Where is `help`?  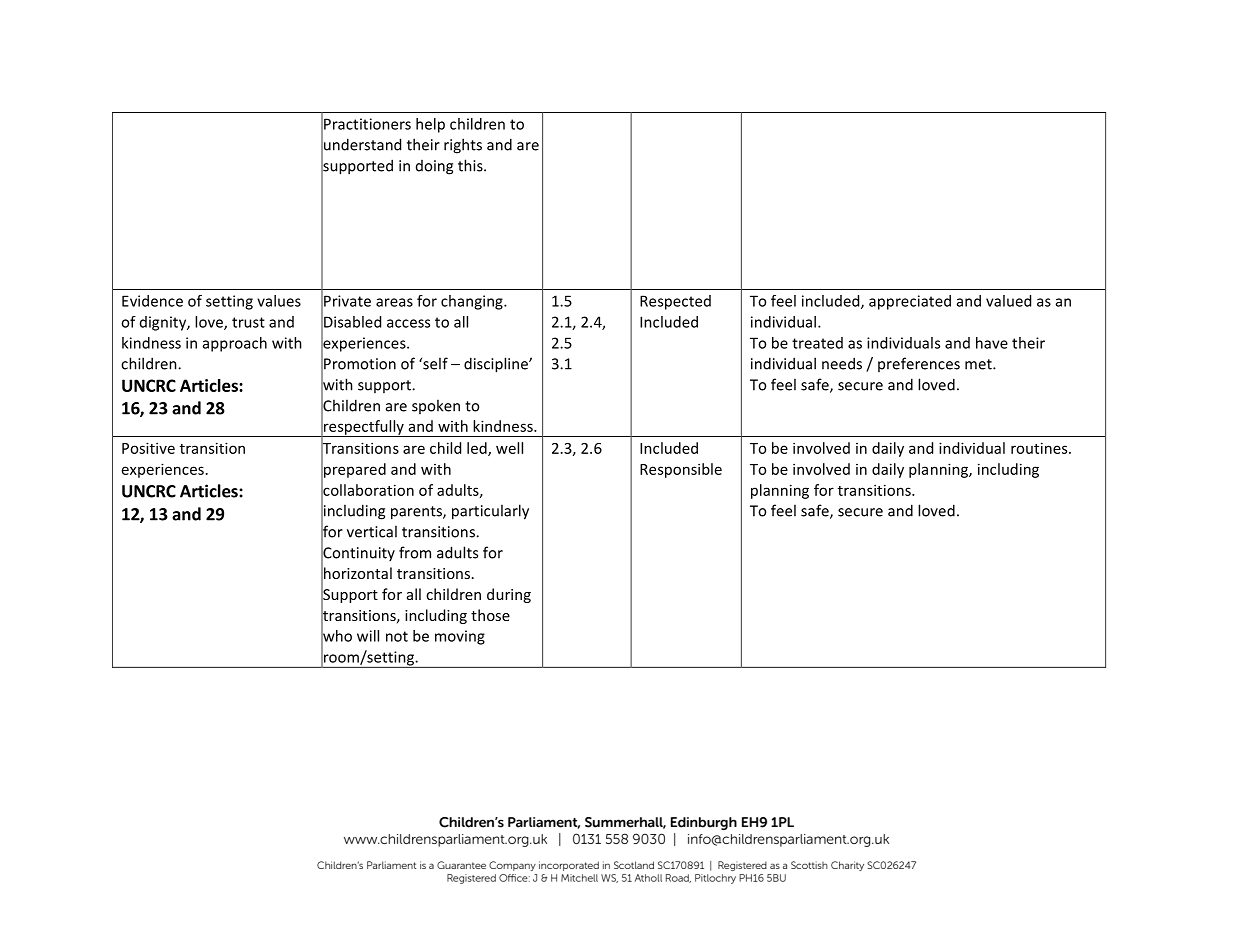 help is located at coordinates (430, 125).
